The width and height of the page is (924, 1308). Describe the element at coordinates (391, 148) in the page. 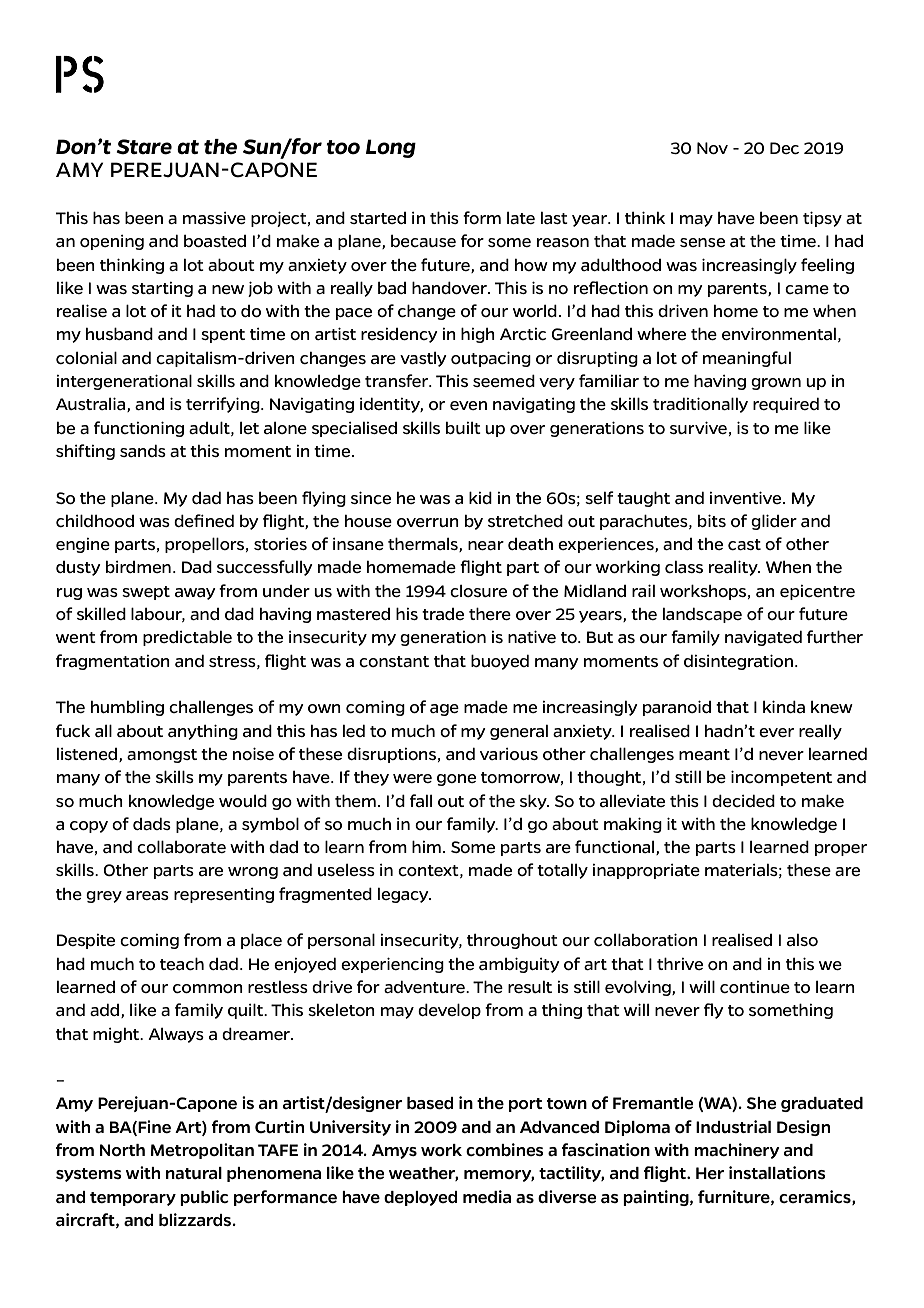

I see `Long` at that location.
